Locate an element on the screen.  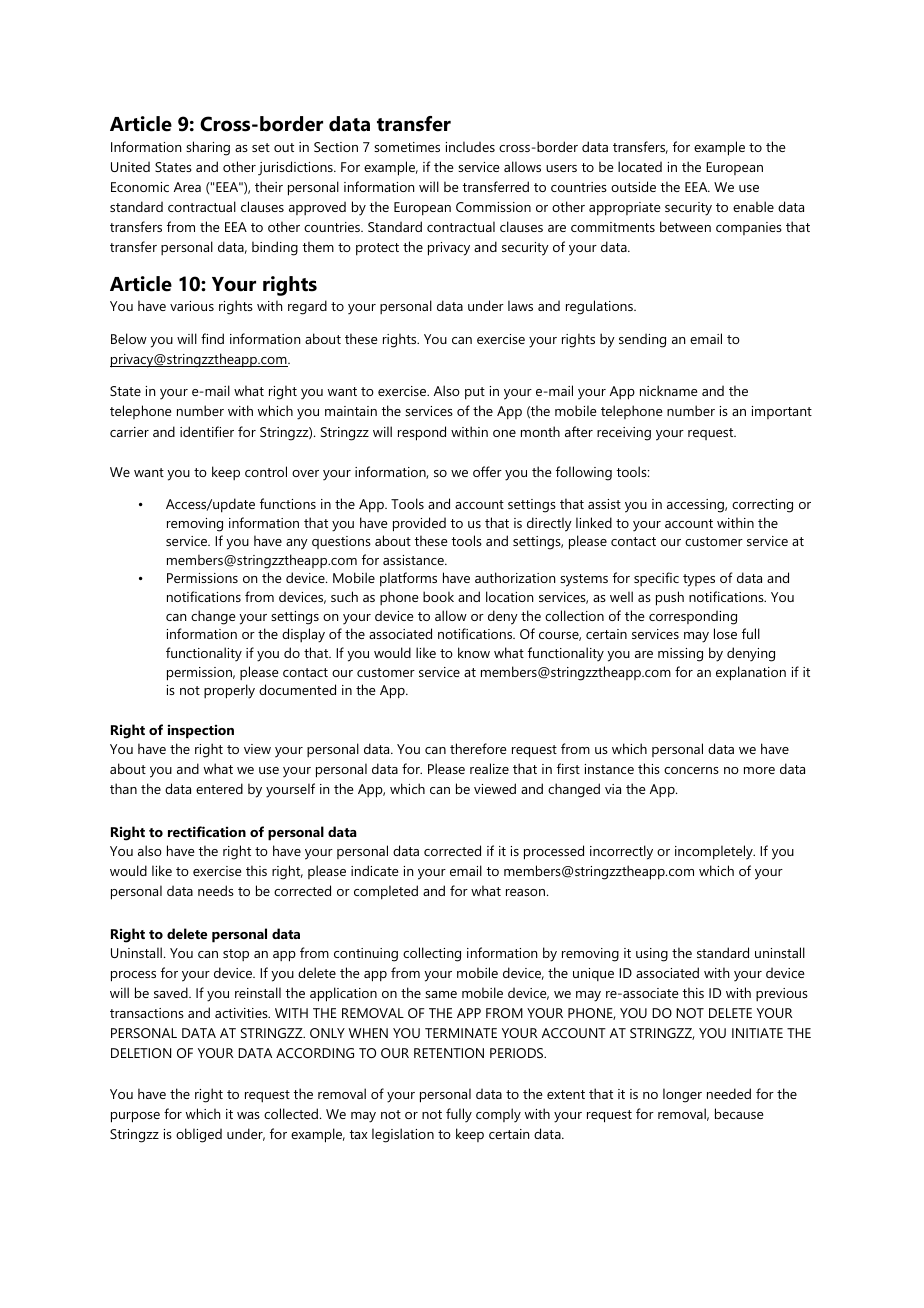
know is located at coordinates (474, 652).
